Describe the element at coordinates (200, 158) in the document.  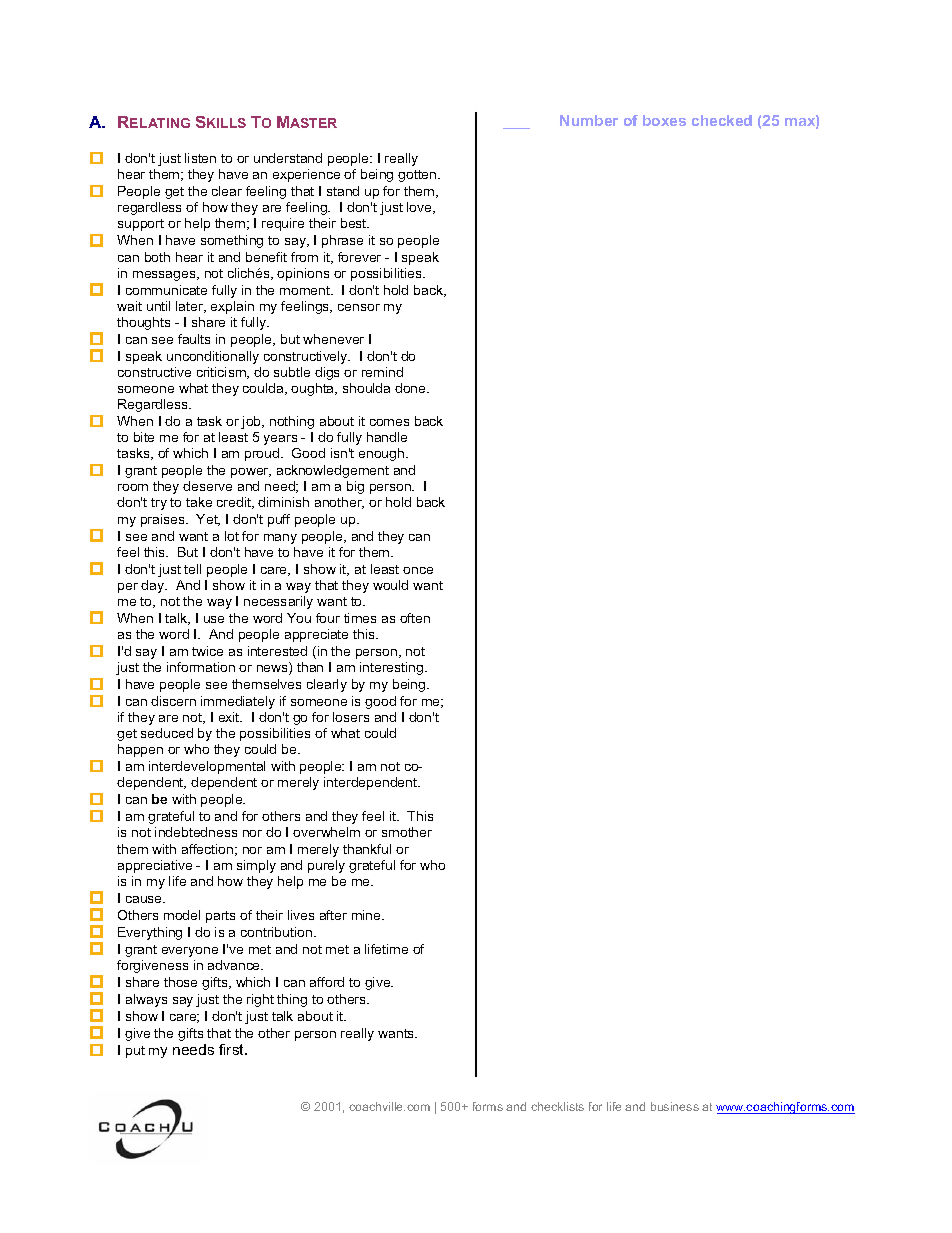
I see `listen` at that location.
